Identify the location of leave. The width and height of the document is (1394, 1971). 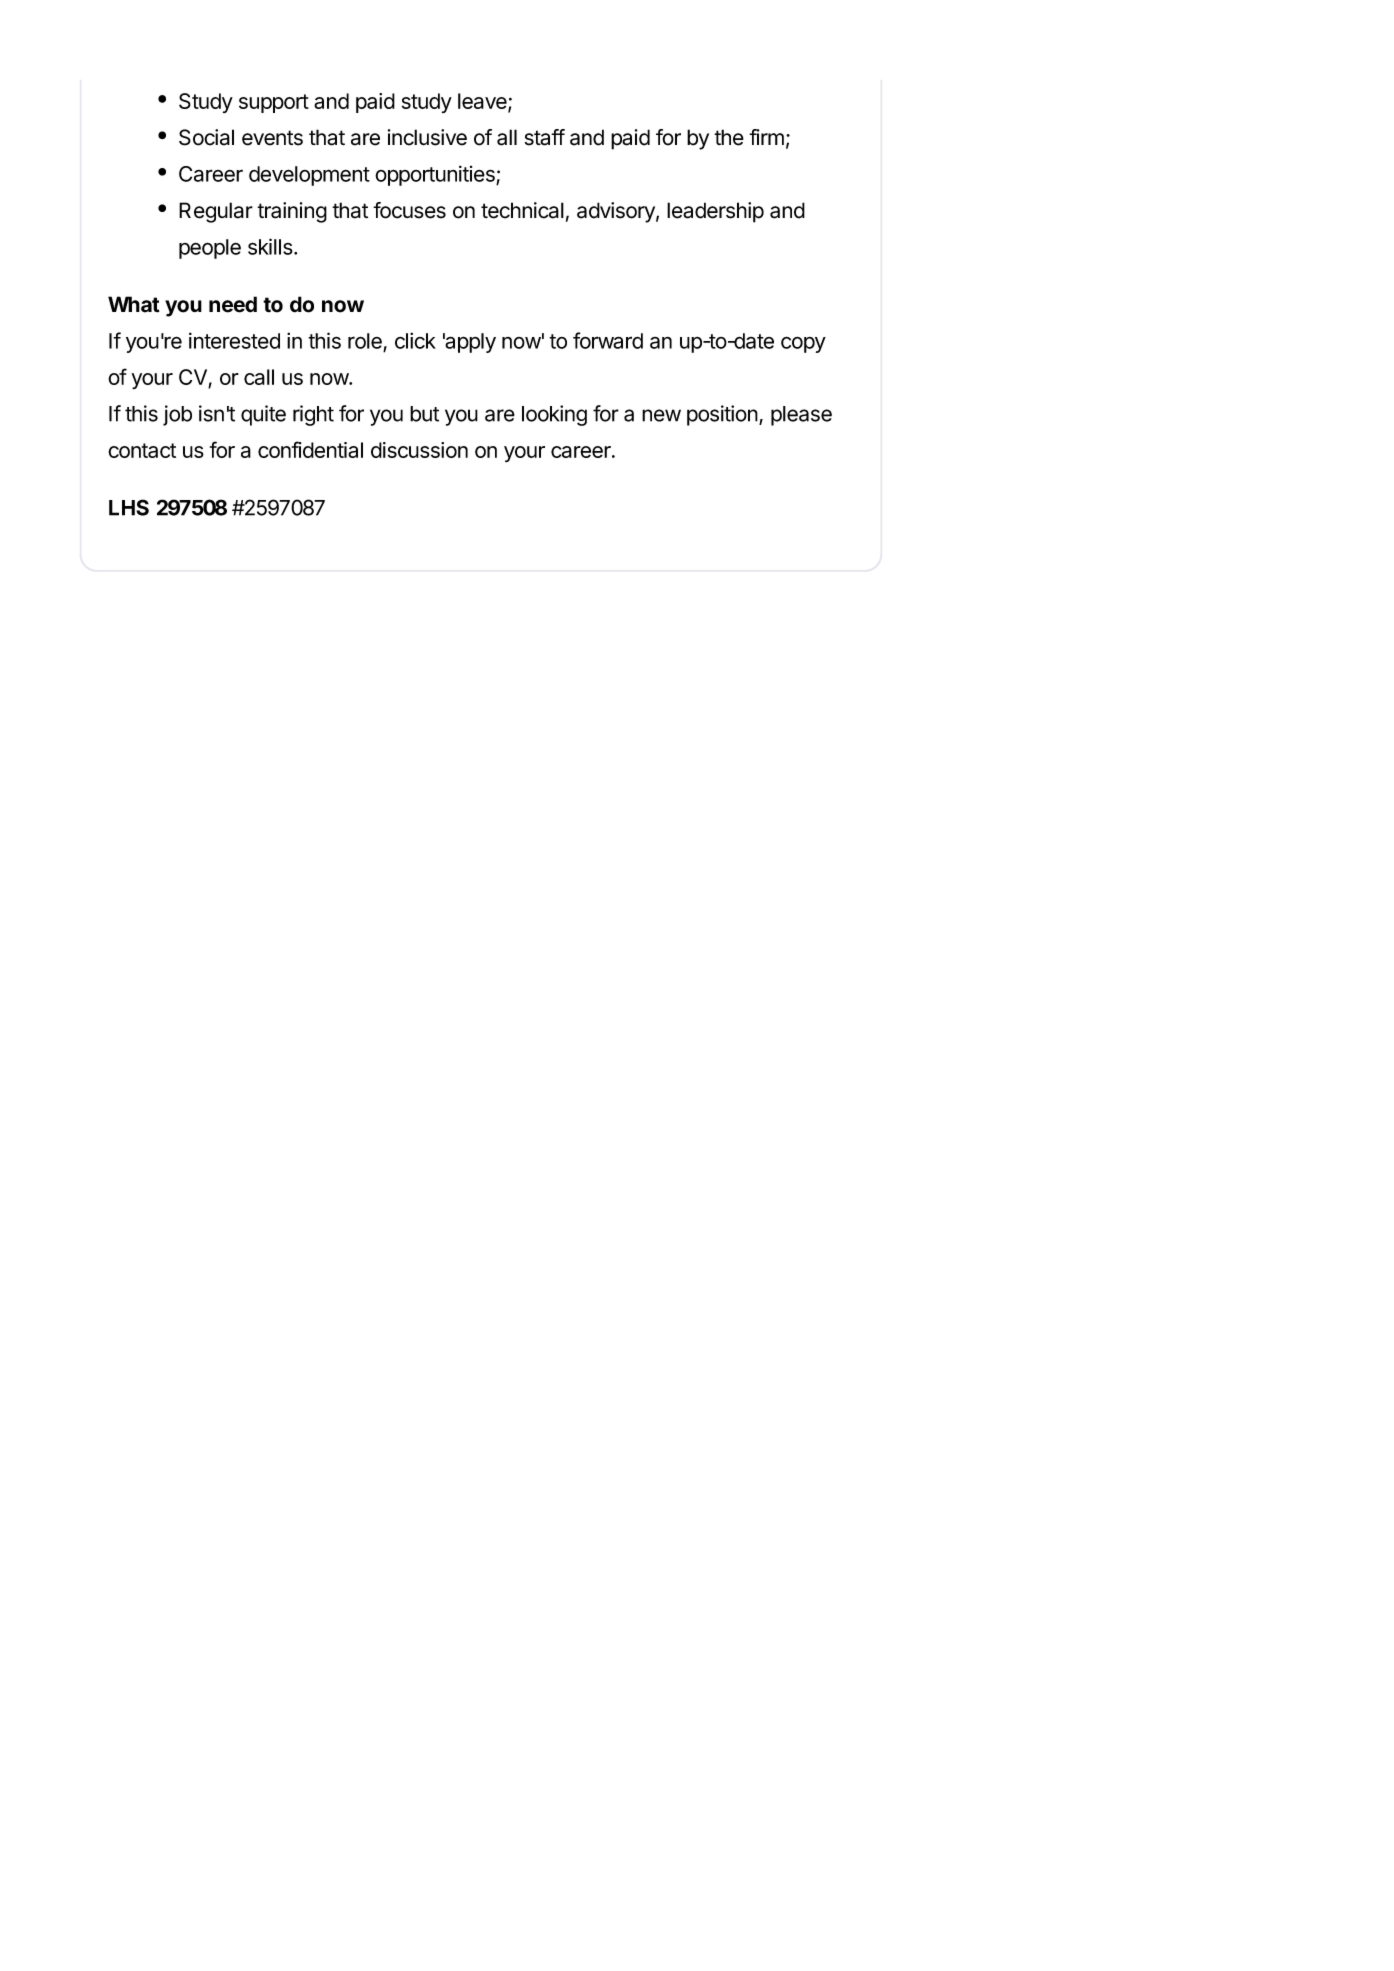
(483, 102).
